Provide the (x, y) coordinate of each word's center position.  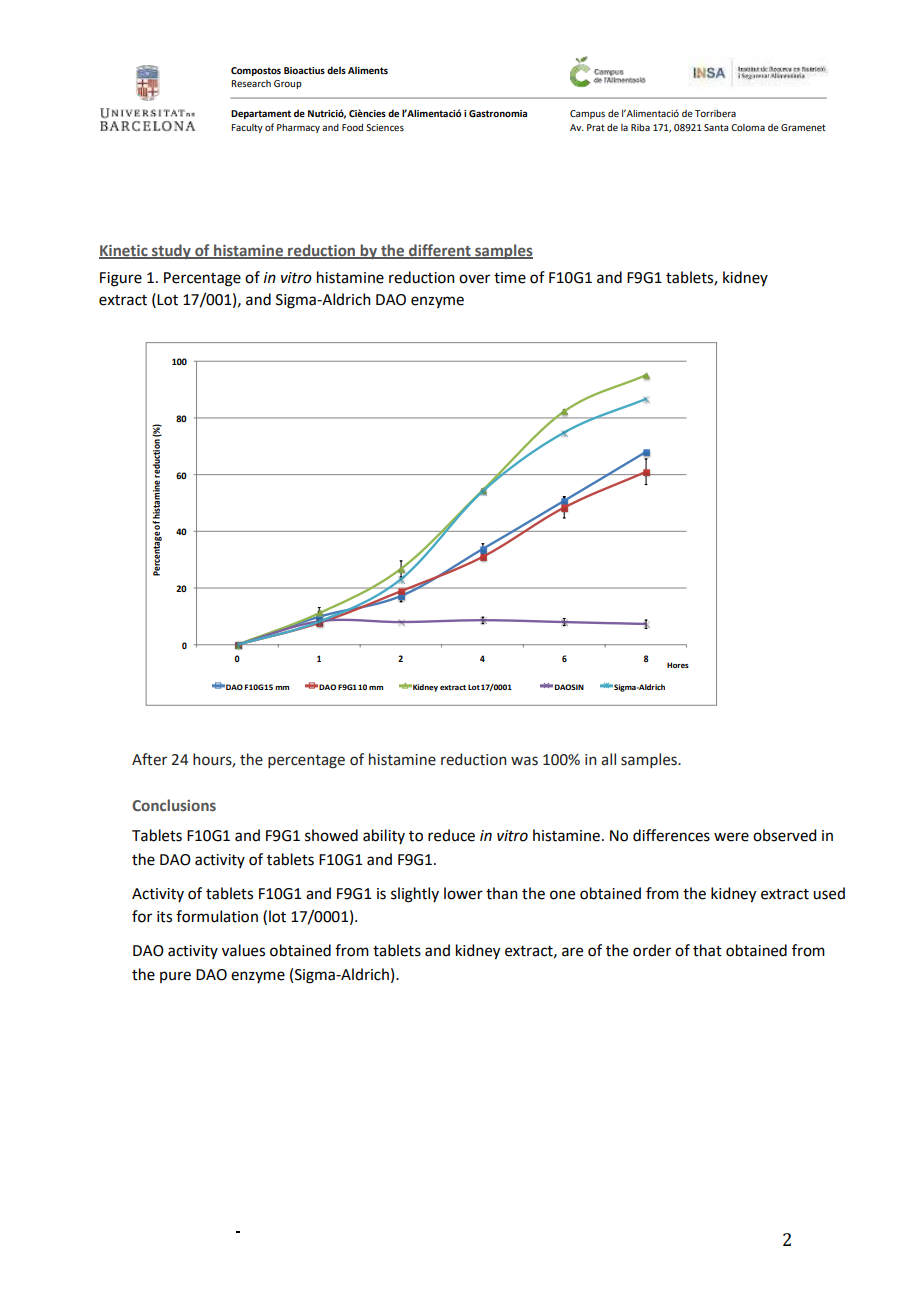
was (524, 761)
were (731, 837)
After (149, 759)
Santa (716, 127)
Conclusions (174, 805)
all (608, 759)
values (243, 950)
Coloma (748, 127)
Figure (121, 279)
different (440, 251)
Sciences (385, 127)
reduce (451, 835)
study (171, 251)
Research (251, 83)
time (510, 278)
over (474, 279)
